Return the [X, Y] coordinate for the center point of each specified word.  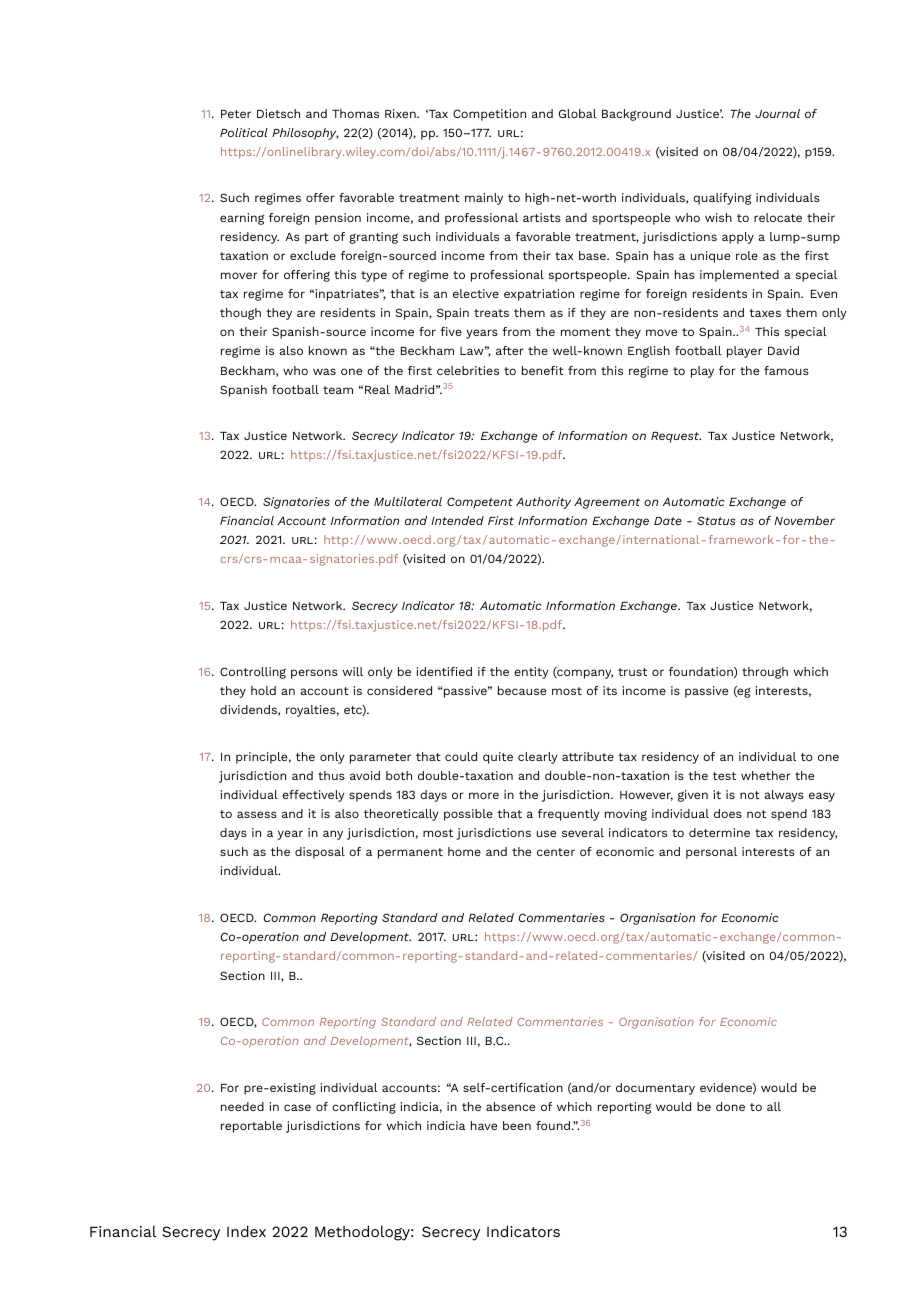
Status [716, 520]
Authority [543, 503]
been [517, 1125]
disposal [320, 853]
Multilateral [408, 501]
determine [719, 832]
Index [246, 1231]
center [556, 852]
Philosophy [305, 134]
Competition [489, 115]
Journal [777, 113]
